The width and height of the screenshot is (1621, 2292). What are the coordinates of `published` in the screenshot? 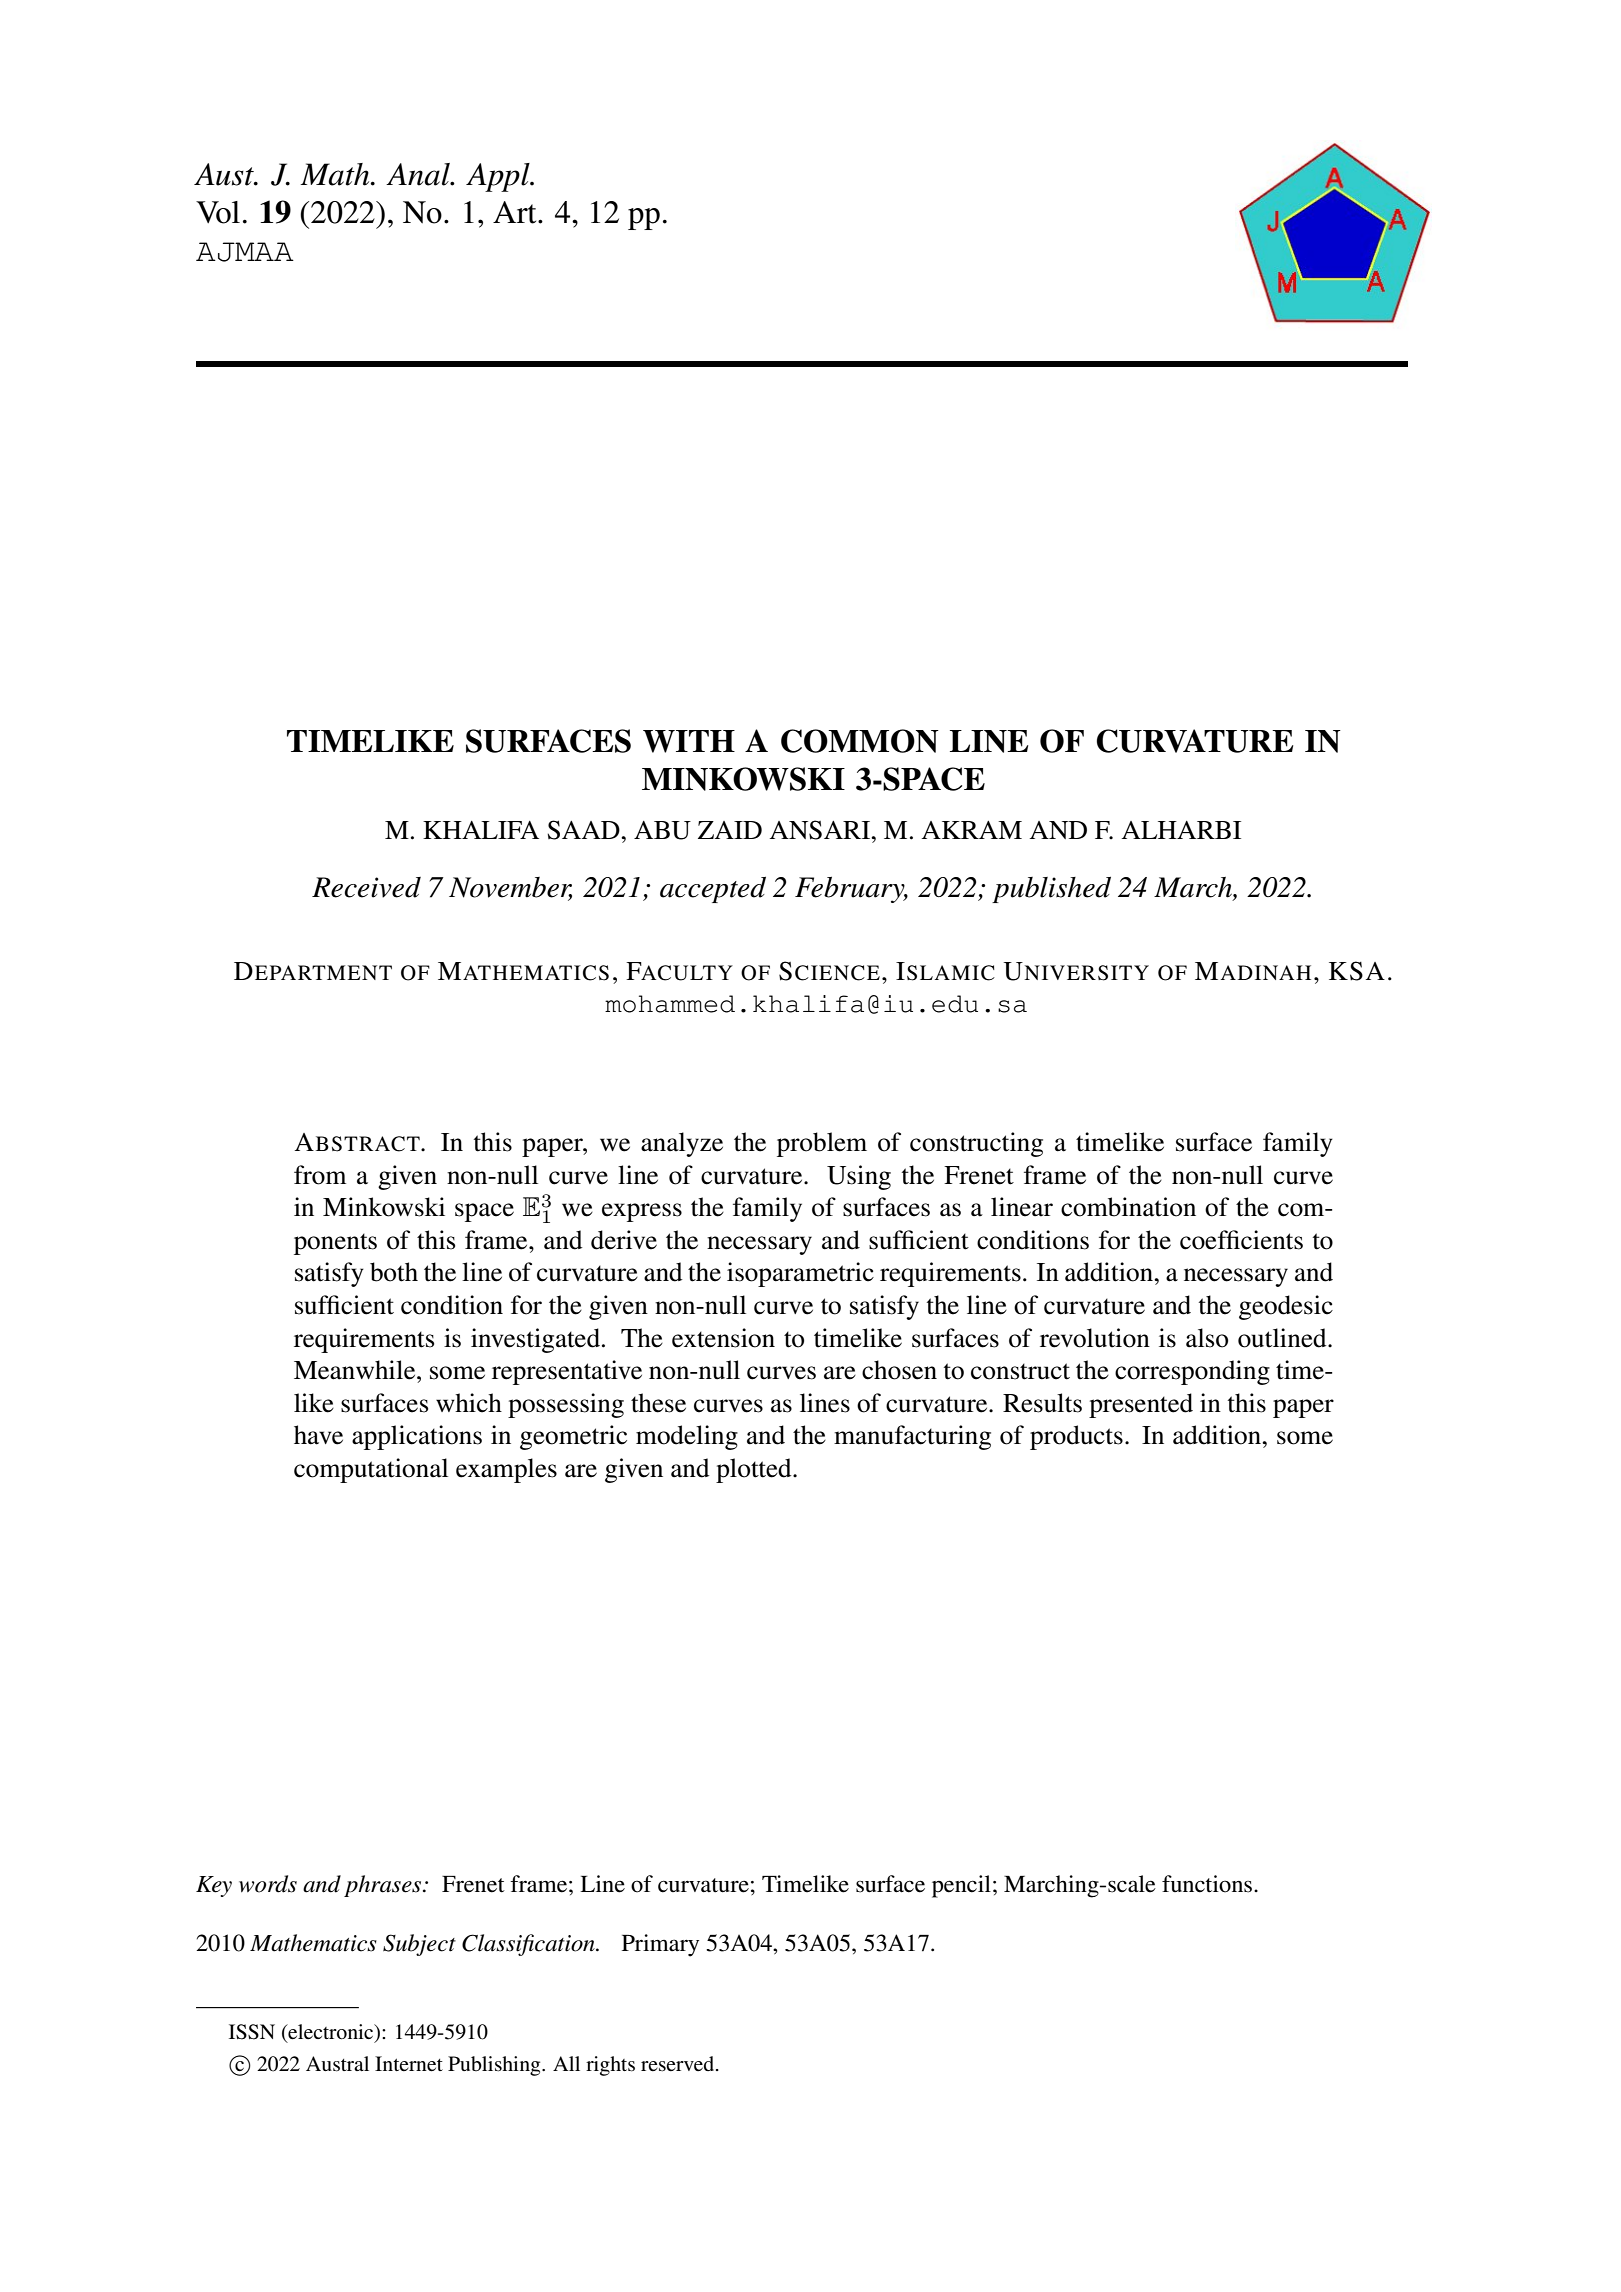 It's located at (1051, 890).
